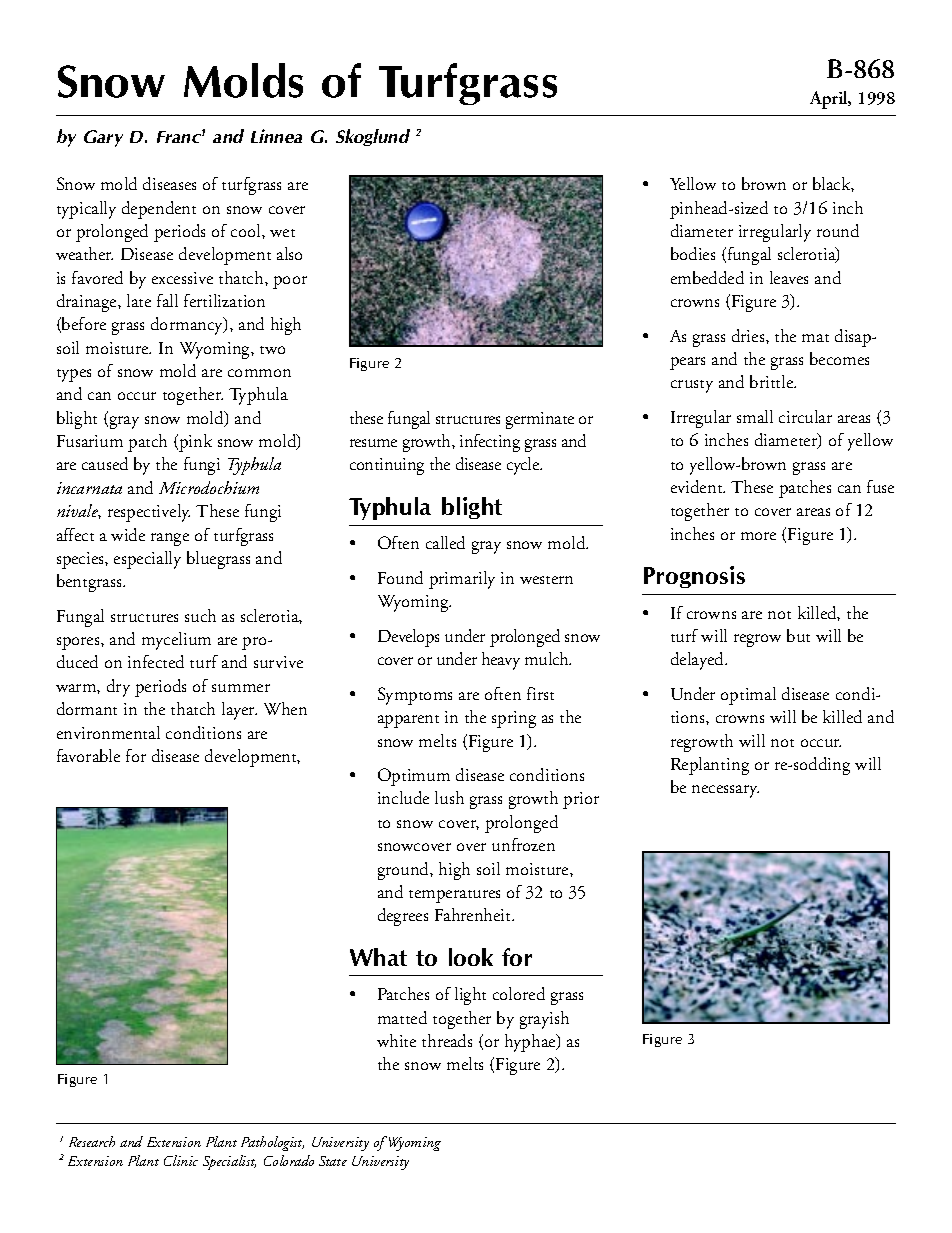 The image size is (952, 1233). Describe the element at coordinates (789, 277) in the image. I see `leaves` at that location.
